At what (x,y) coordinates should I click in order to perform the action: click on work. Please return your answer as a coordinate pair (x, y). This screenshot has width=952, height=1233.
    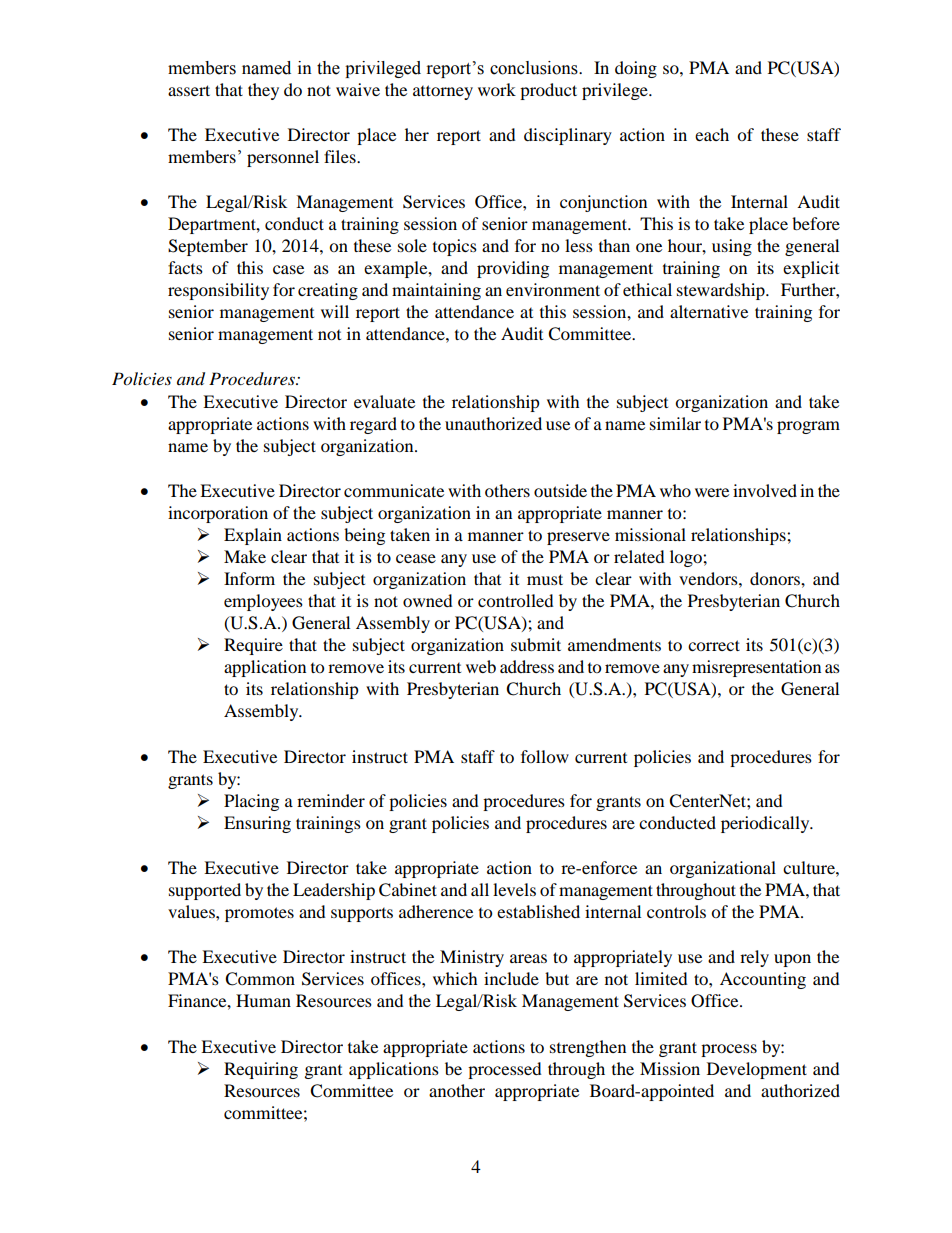
    Looking at the image, I should click on (497, 89).
